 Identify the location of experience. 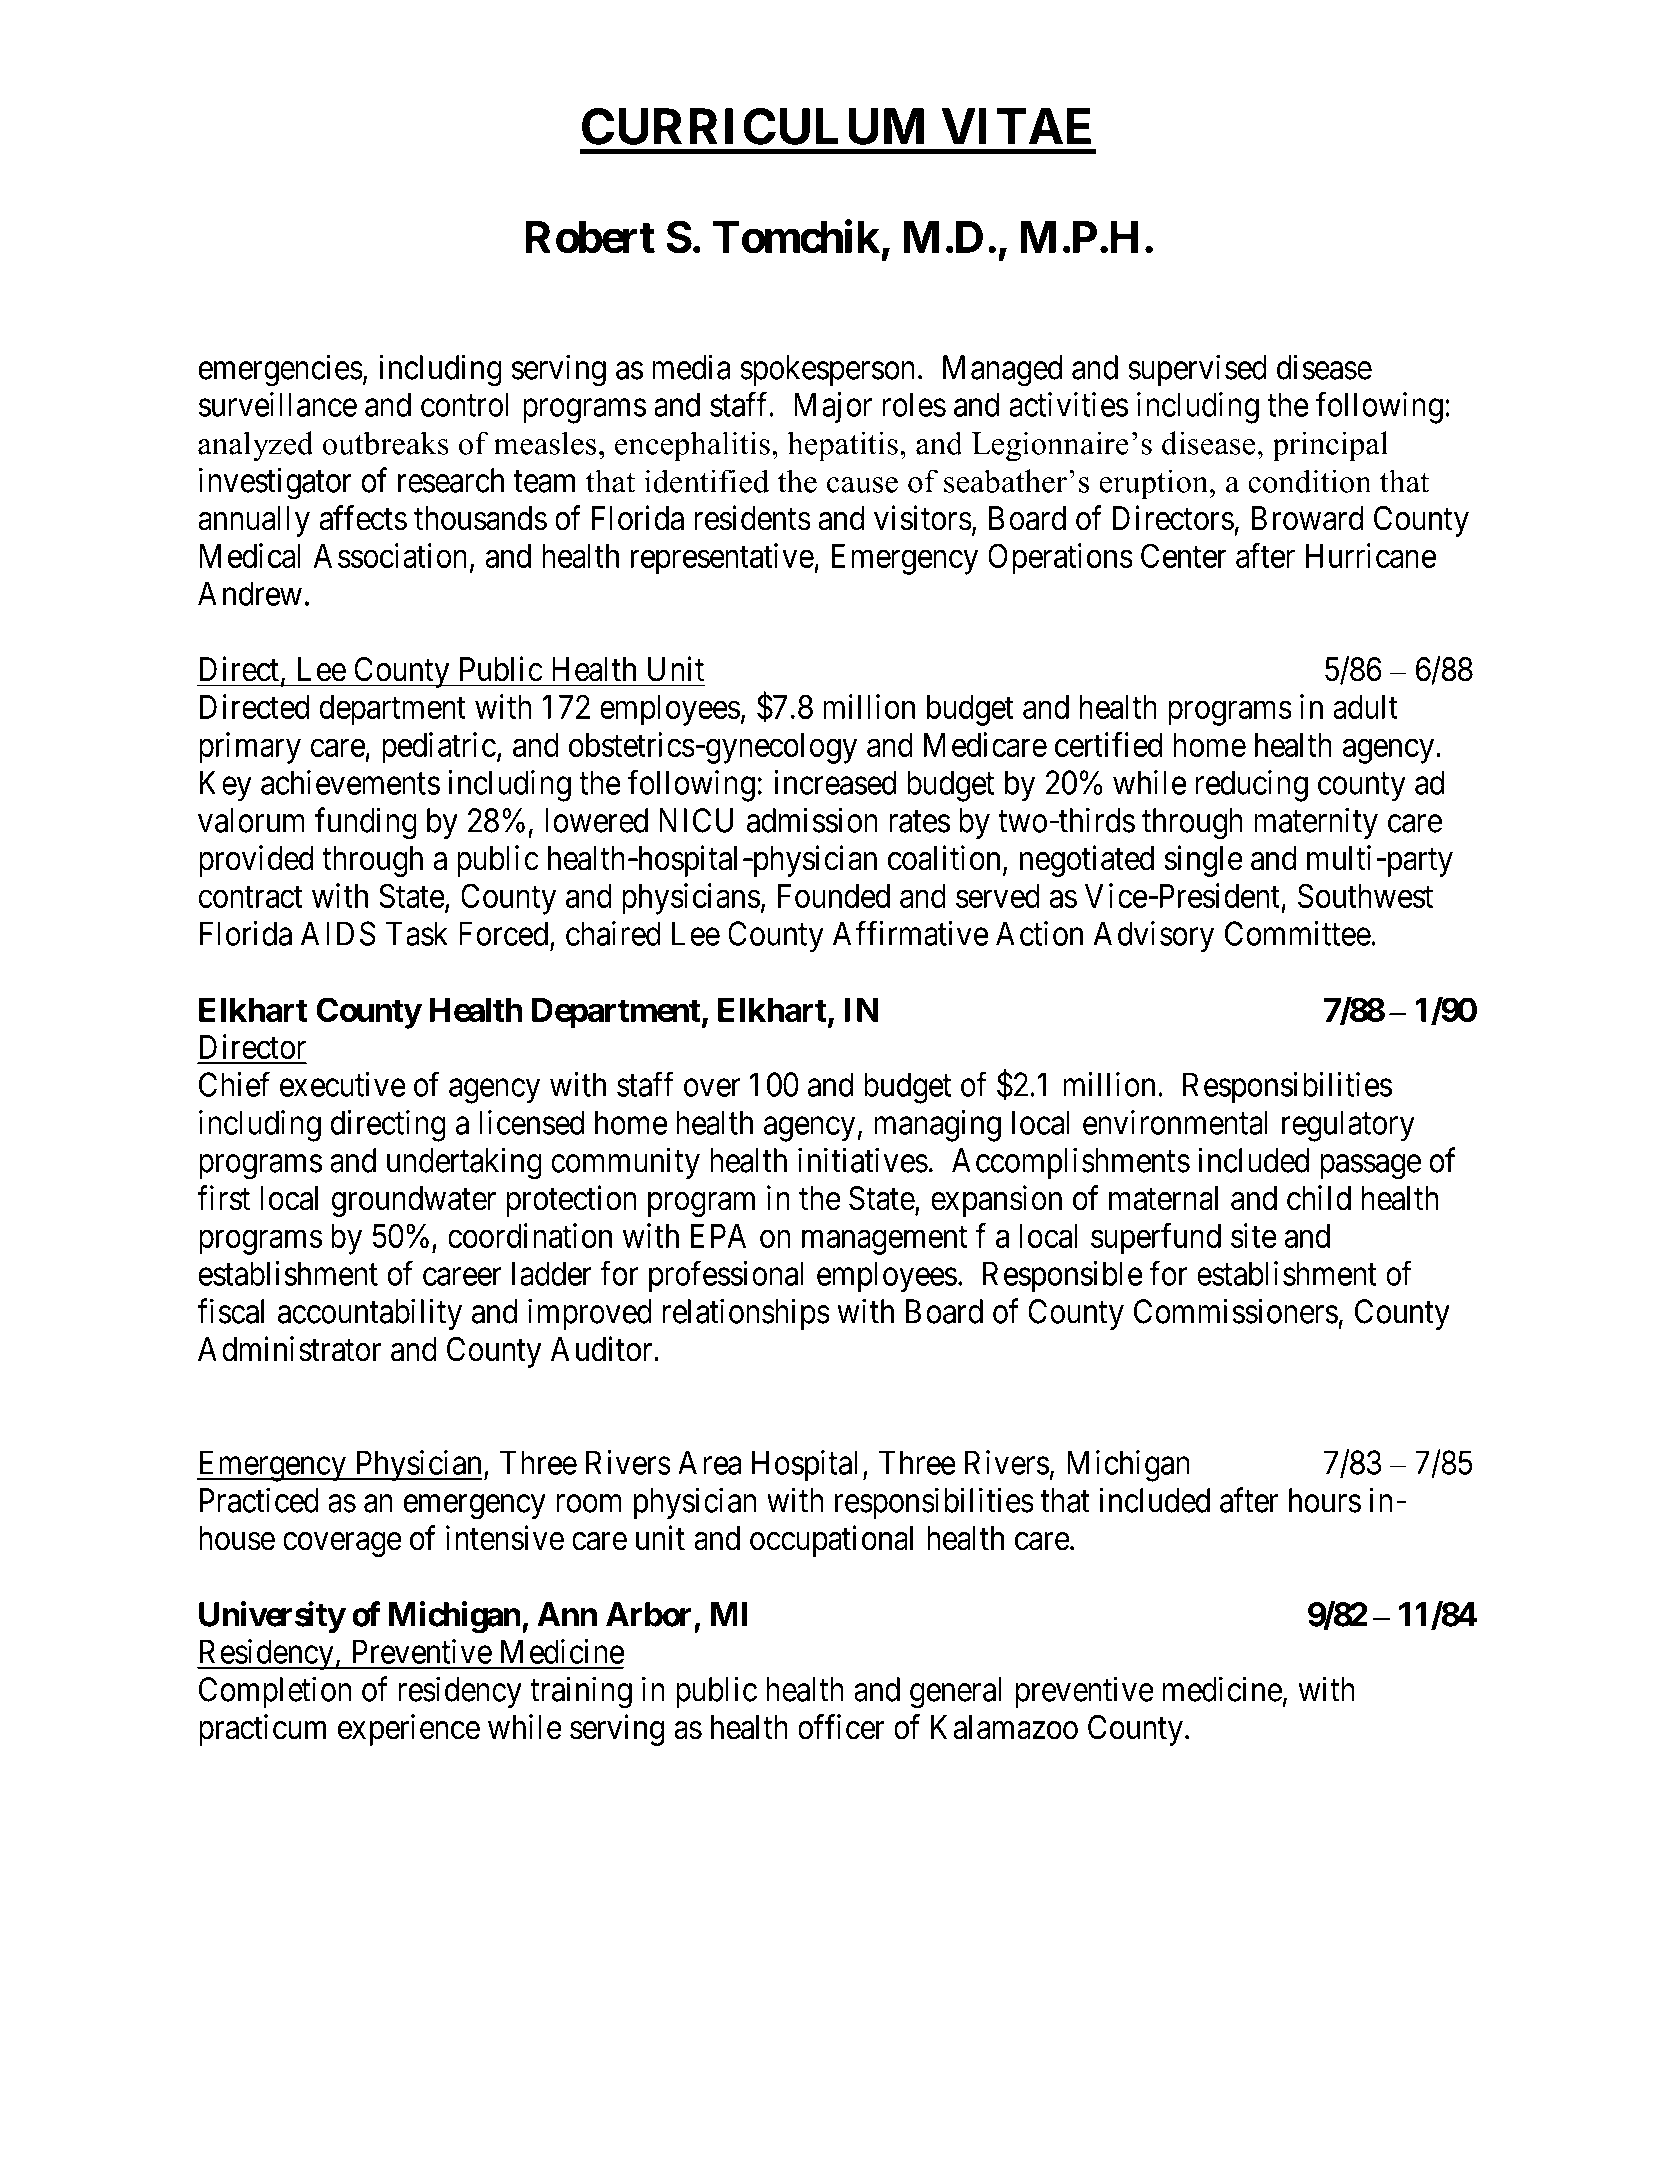
(409, 1730).
